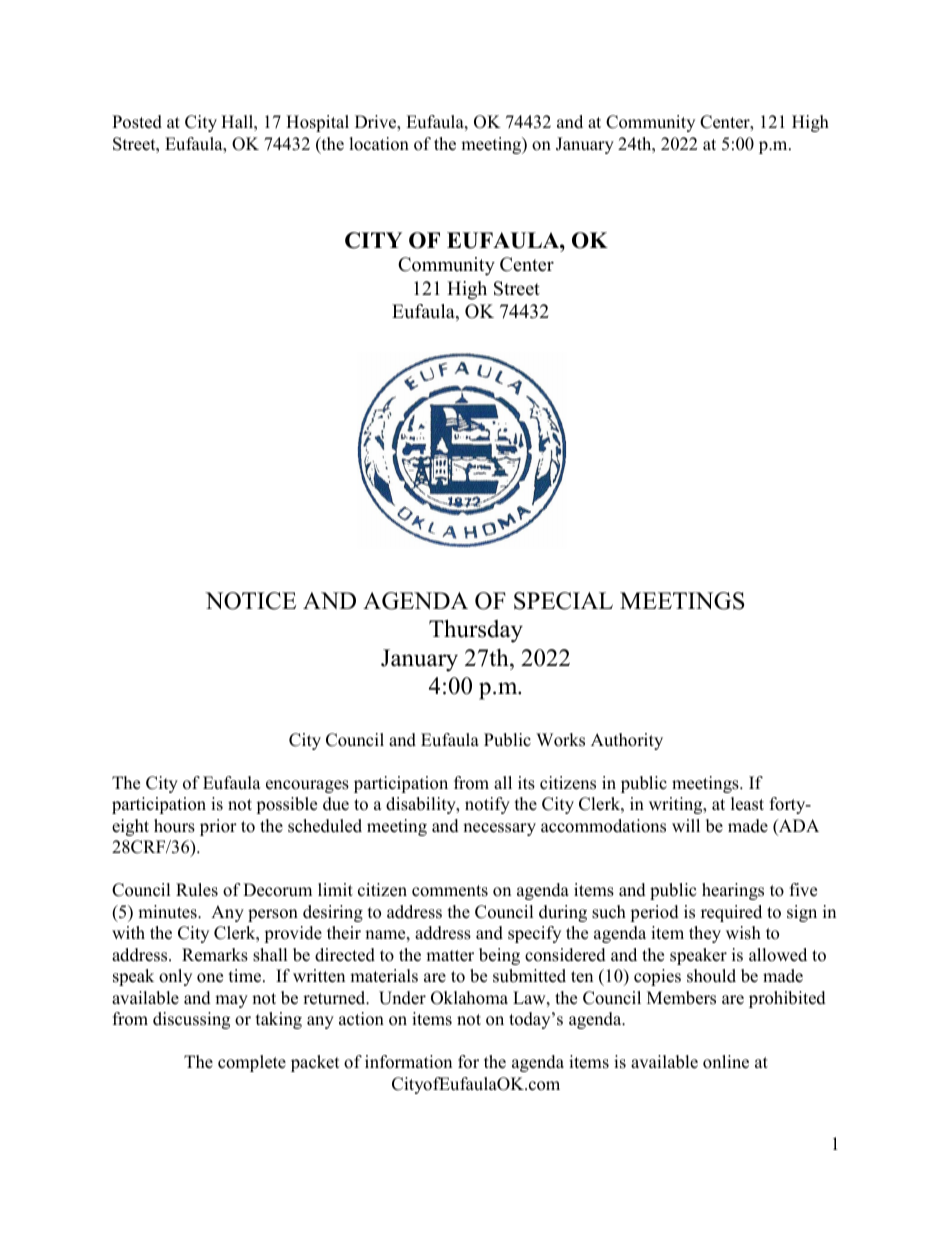  What do you see at coordinates (250, 601) in the page?
I see `NOTICE` at bounding box center [250, 601].
